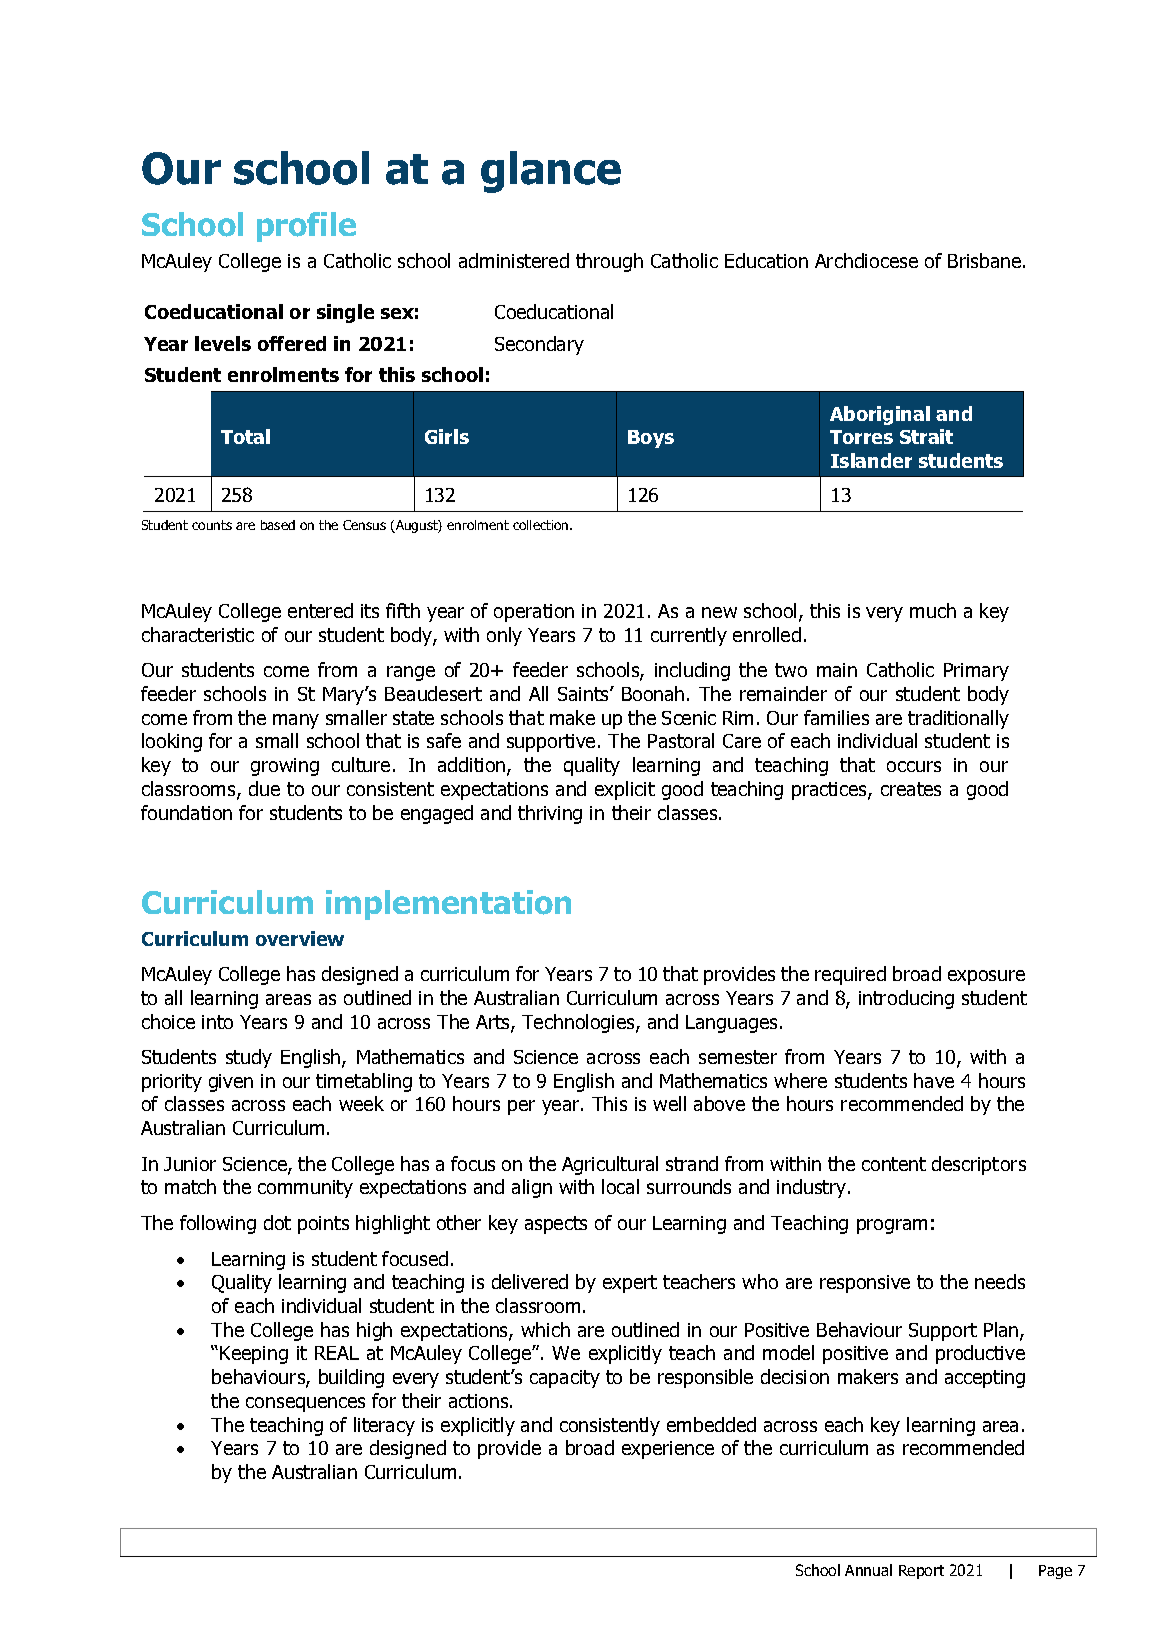  Describe the element at coordinates (933, 610) in the page. I see `much` at that location.
